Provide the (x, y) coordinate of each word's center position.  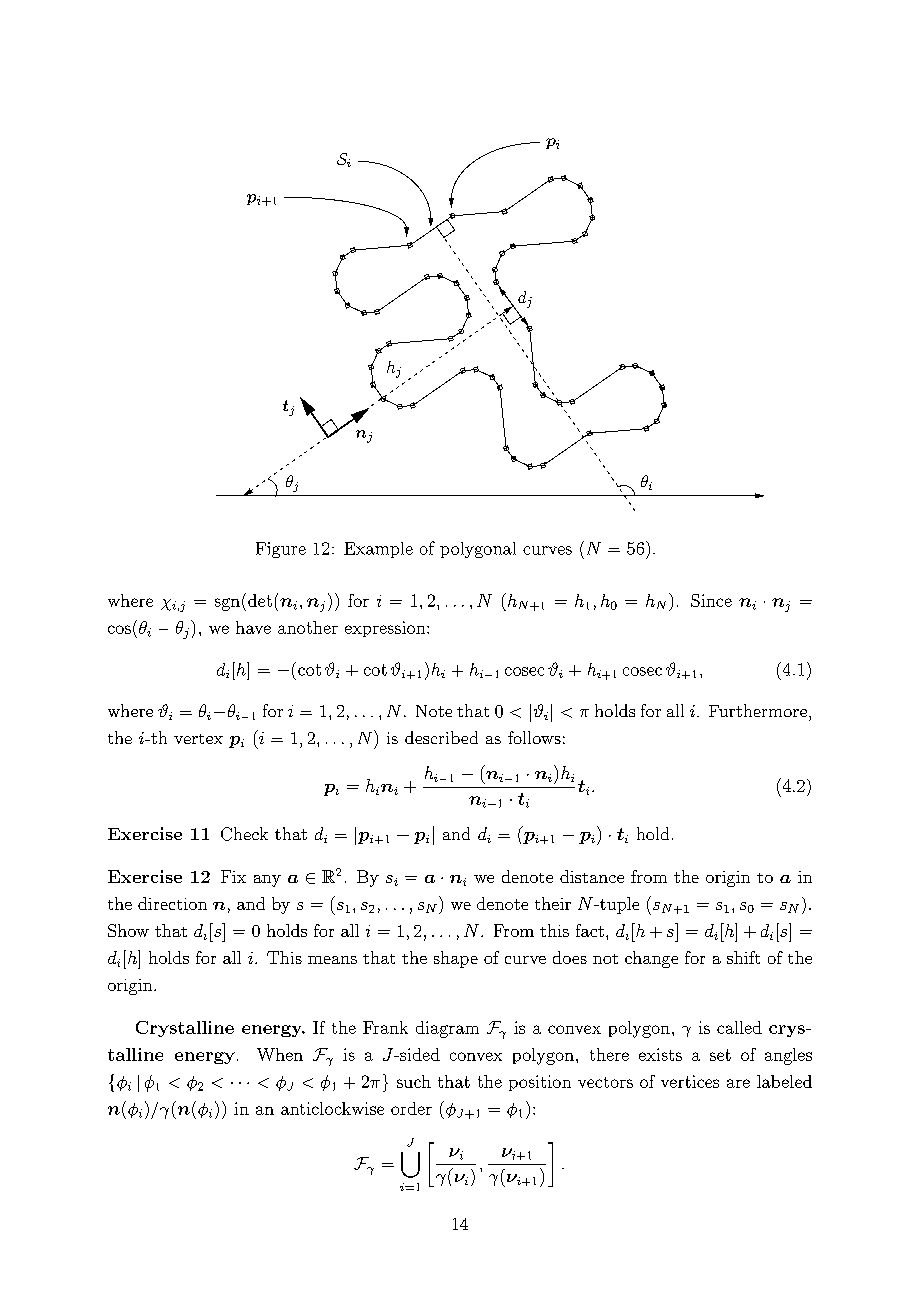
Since (711, 600)
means (332, 960)
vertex (198, 739)
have (253, 627)
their (553, 903)
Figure (281, 550)
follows (534, 737)
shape (456, 959)
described (441, 737)
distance (592, 876)
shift (743, 957)
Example (378, 550)
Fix (233, 876)
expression (386, 629)
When (280, 1054)
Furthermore (758, 710)
